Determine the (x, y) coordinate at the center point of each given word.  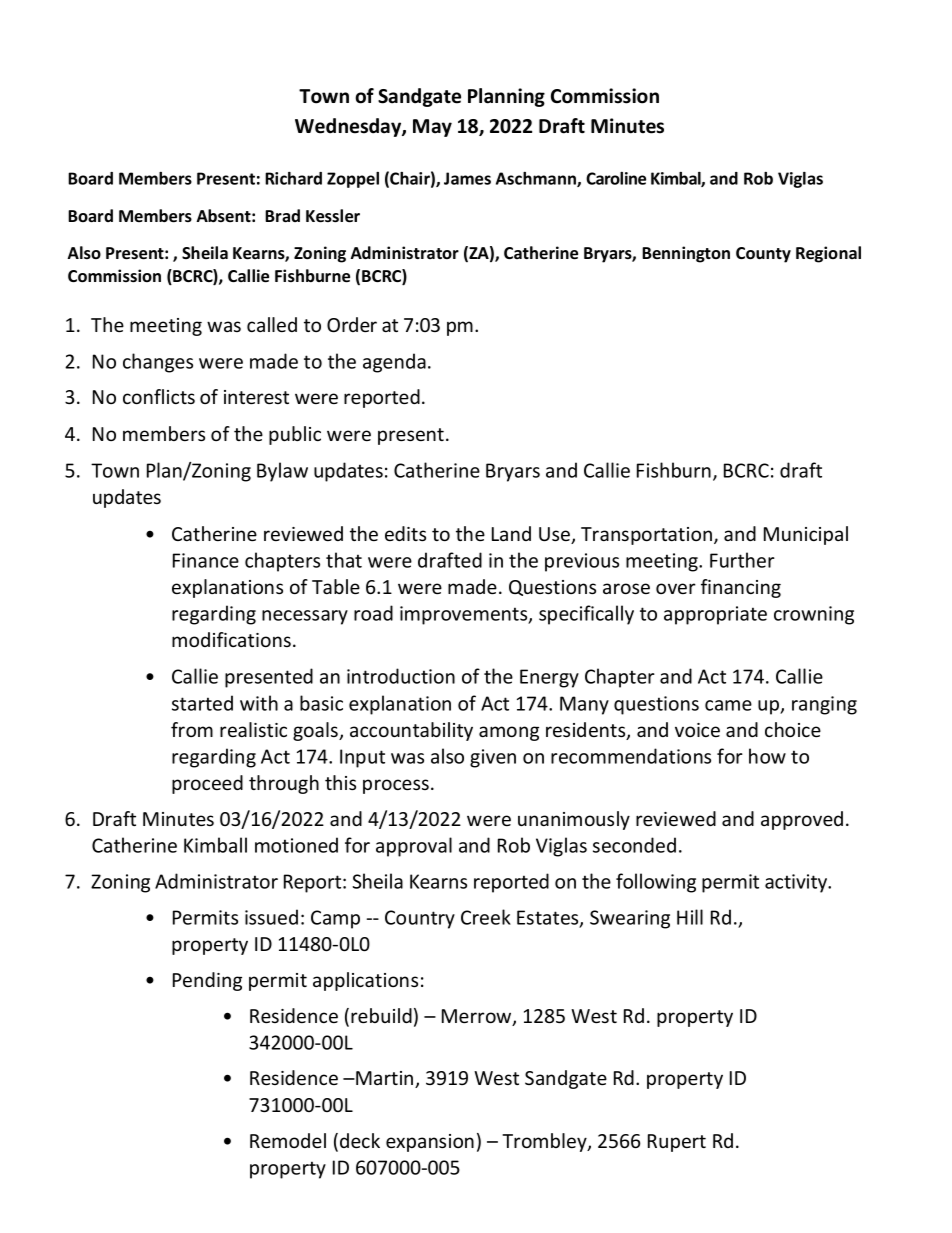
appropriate (715, 615)
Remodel (288, 1140)
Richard (293, 178)
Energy (549, 678)
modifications (231, 639)
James (467, 178)
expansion (430, 1143)
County (763, 255)
